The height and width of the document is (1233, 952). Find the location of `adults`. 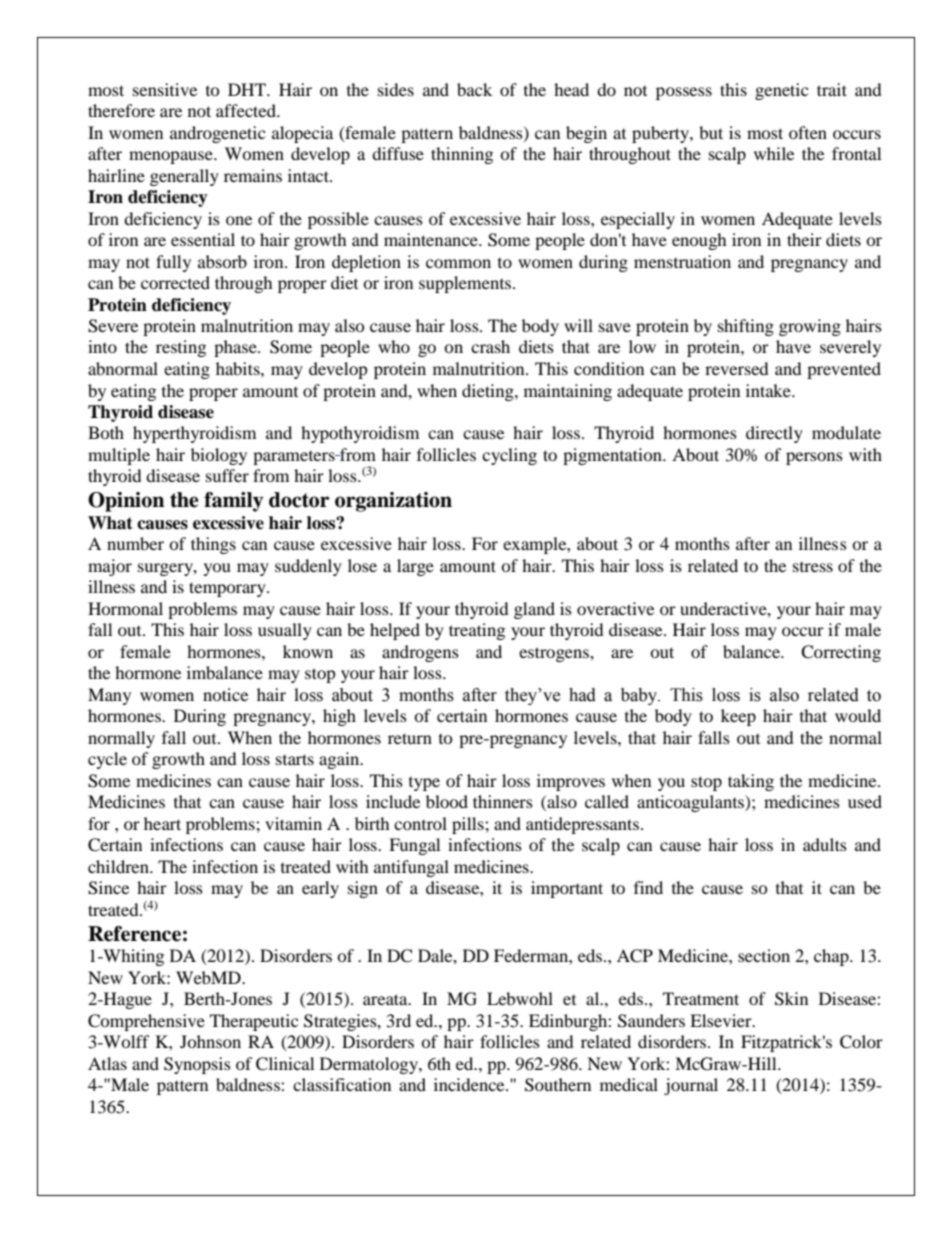

adults is located at coordinates (825, 844).
